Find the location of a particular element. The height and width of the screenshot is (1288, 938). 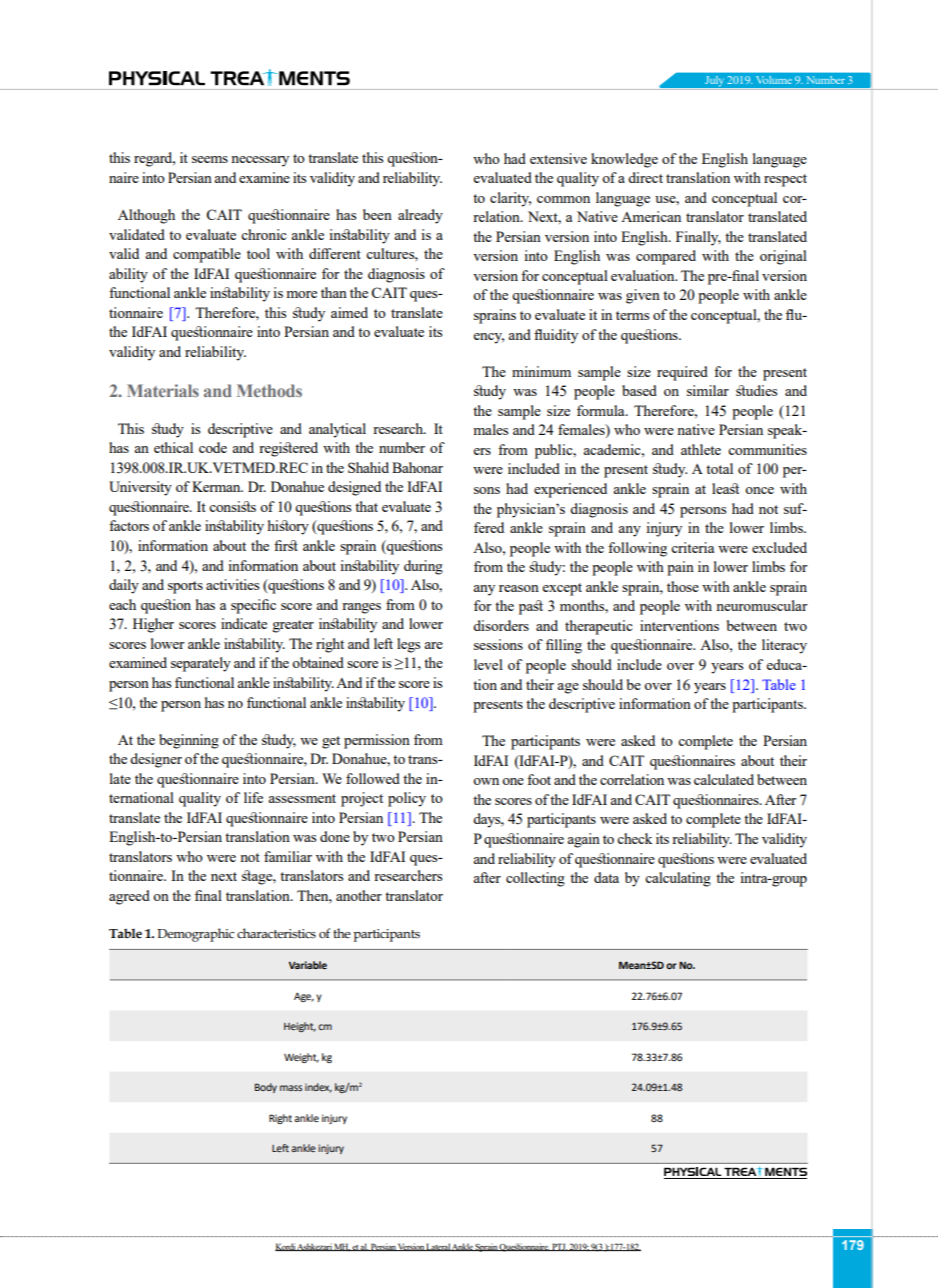

clarity is located at coordinates (510, 199).
